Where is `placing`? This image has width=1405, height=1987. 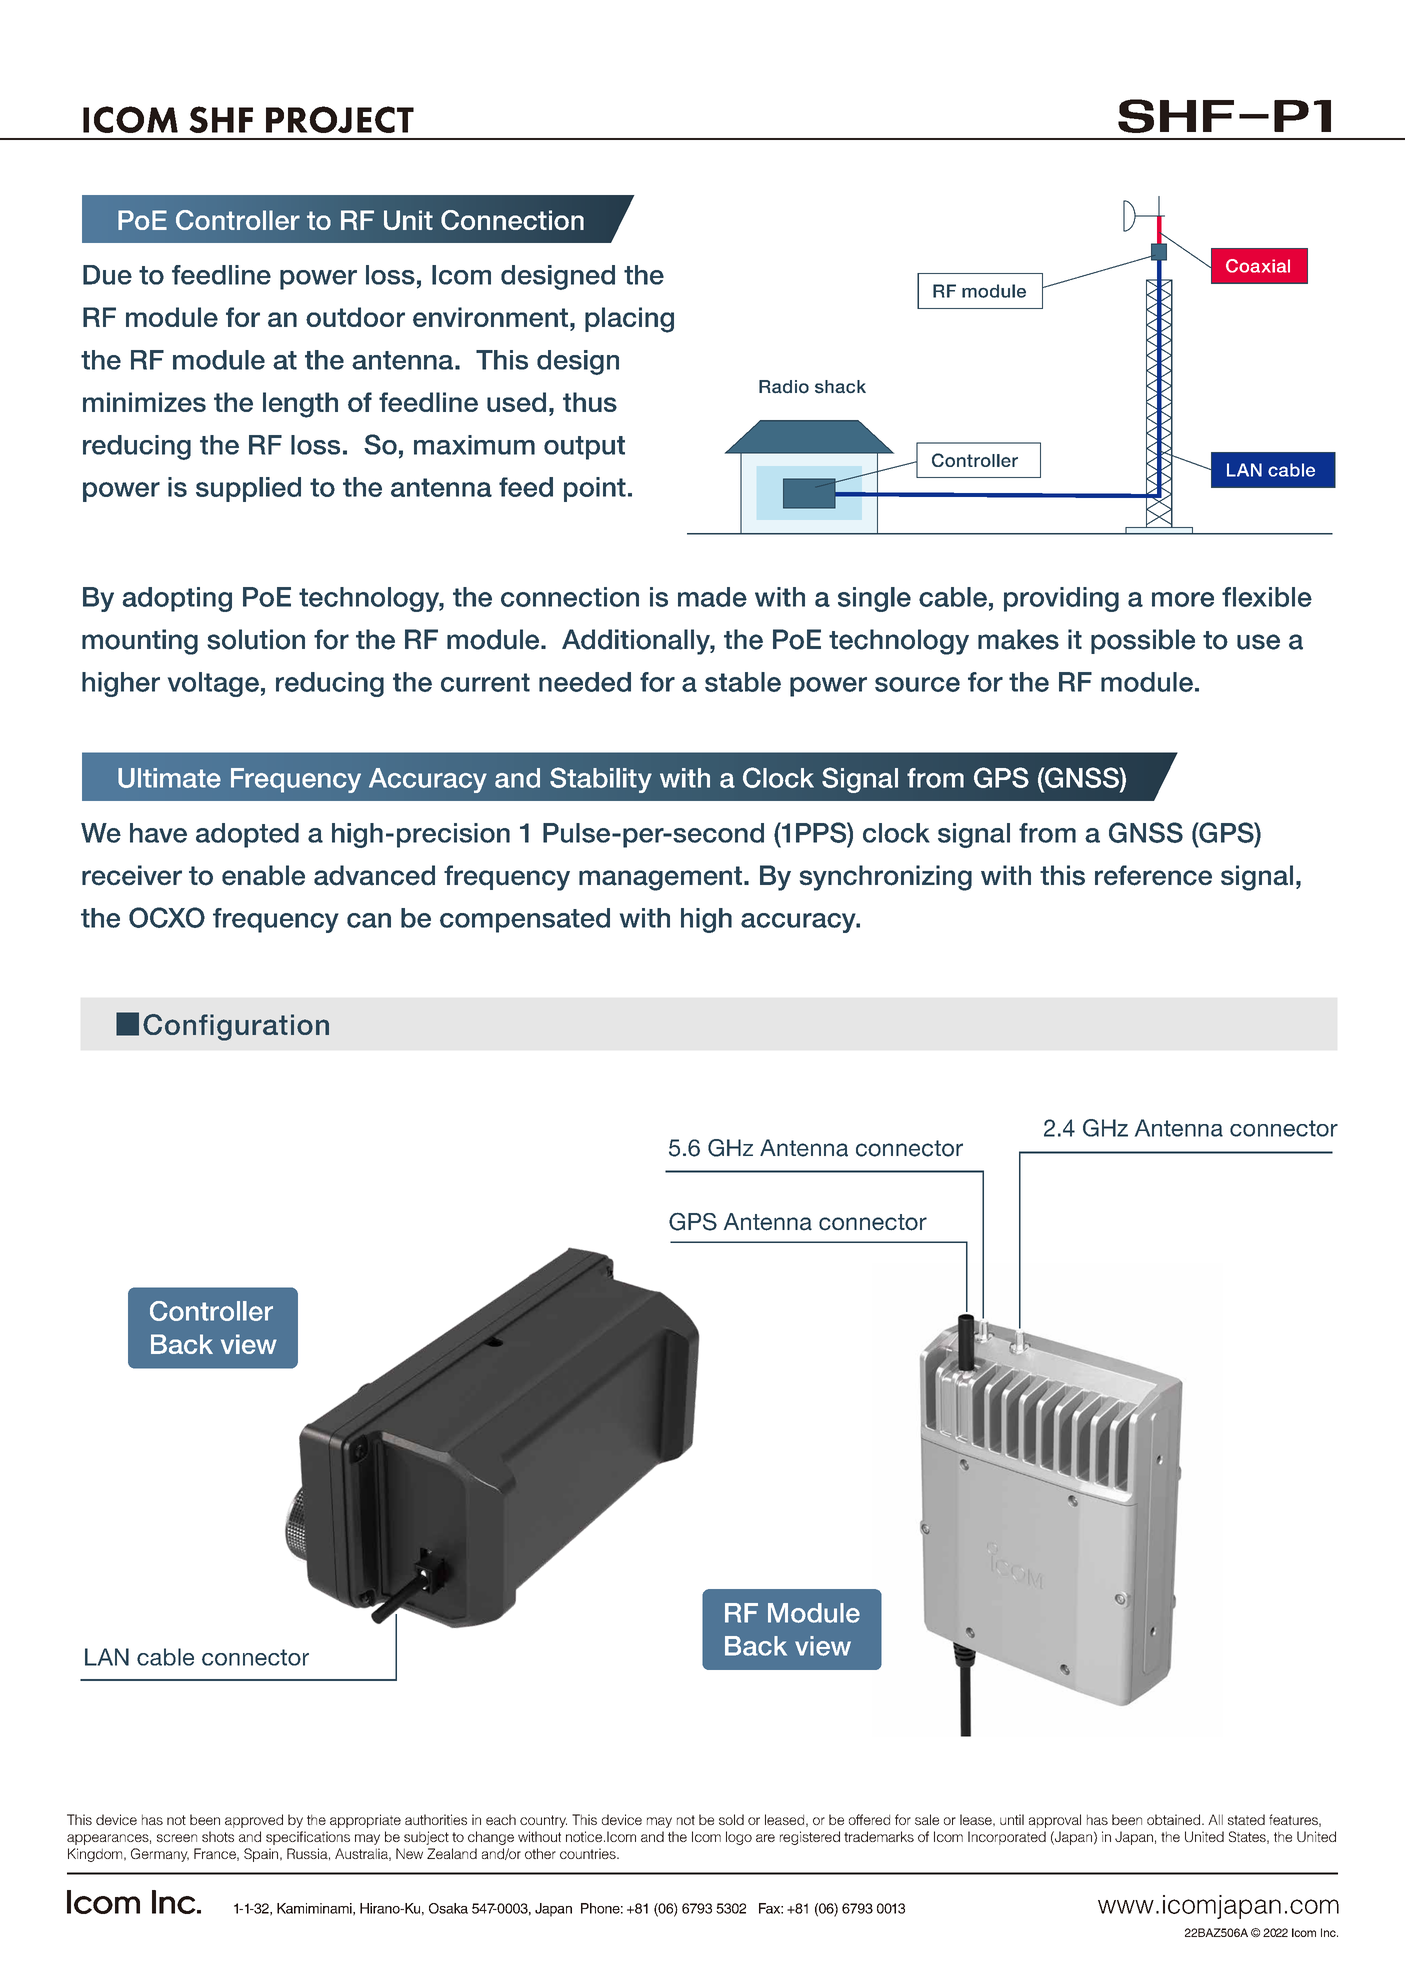
placing is located at coordinates (629, 320).
